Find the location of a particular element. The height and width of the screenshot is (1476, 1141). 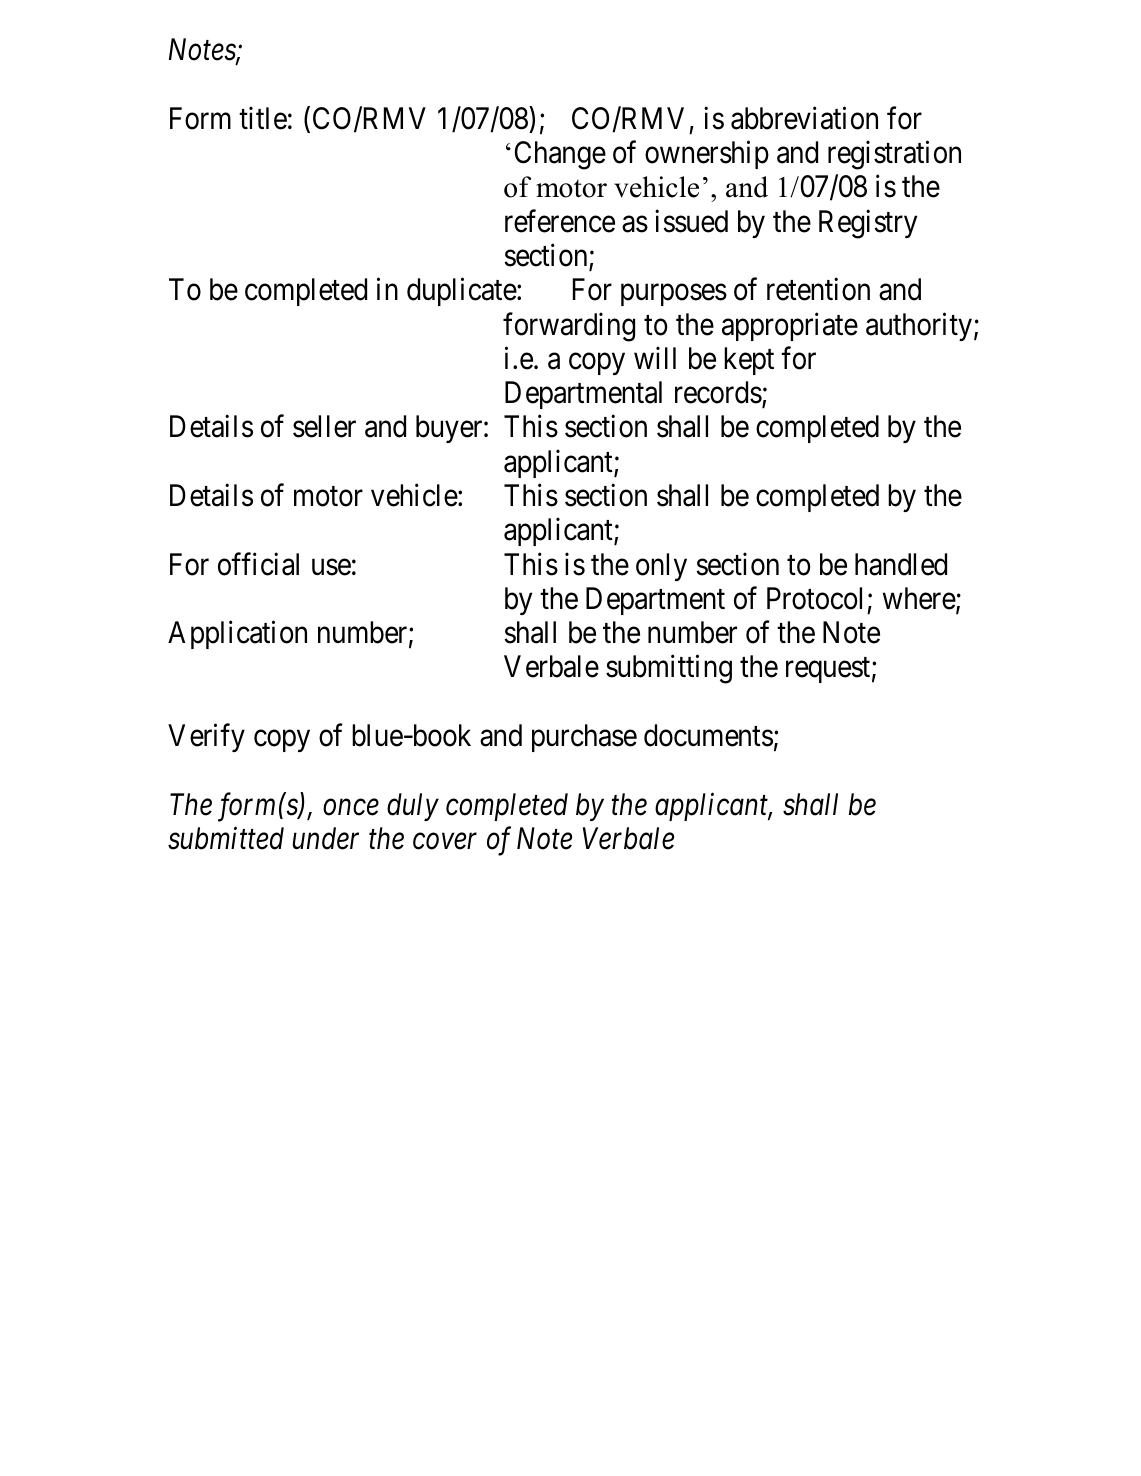

under is located at coordinates (326, 838).
